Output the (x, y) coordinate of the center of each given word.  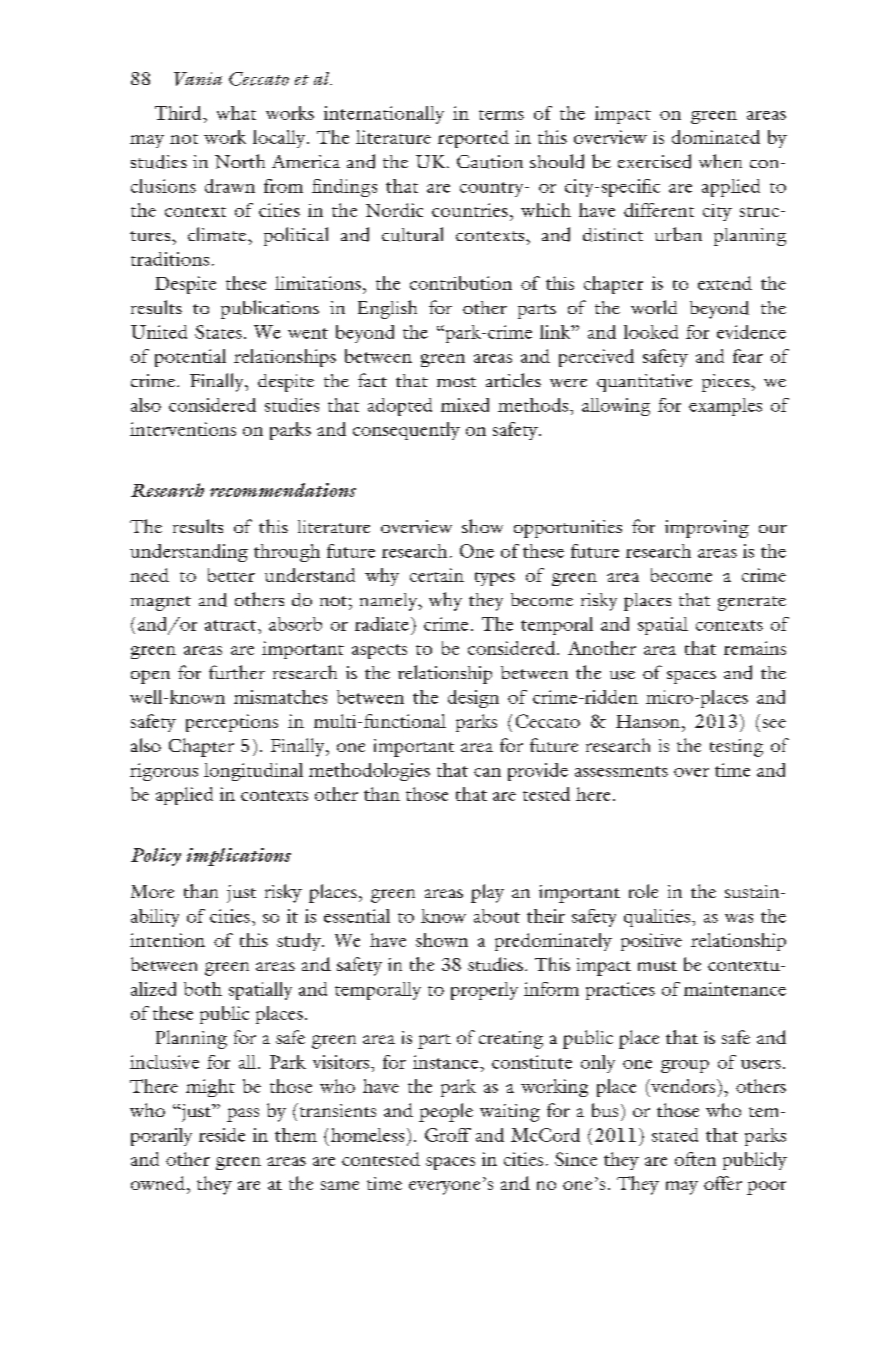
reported (473, 139)
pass (243, 1115)
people (446, 1112)
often (695, 1159)
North (240, 161)
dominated (716, 137)
